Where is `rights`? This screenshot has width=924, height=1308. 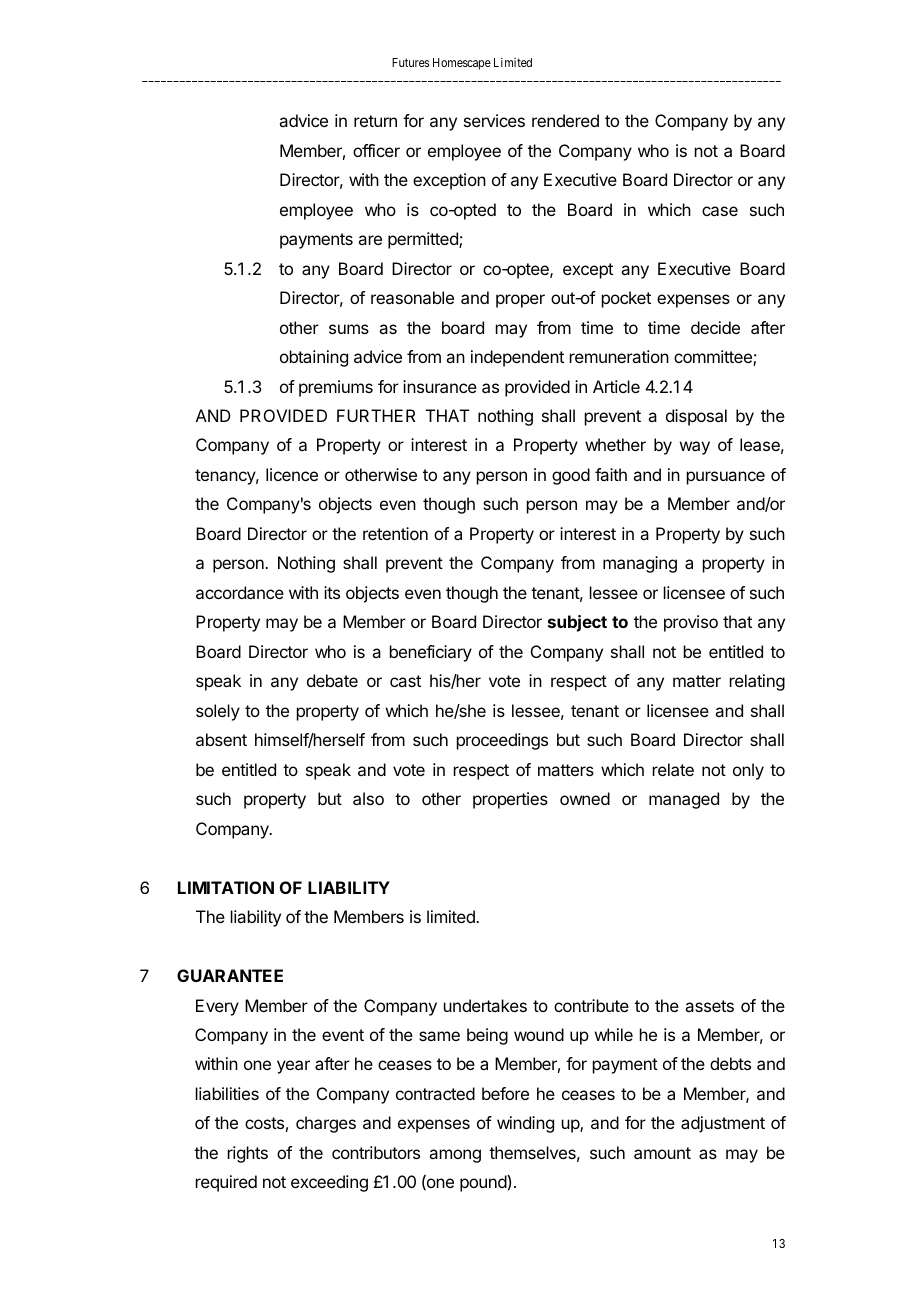
rights is located at coordinates (248, 1154).
